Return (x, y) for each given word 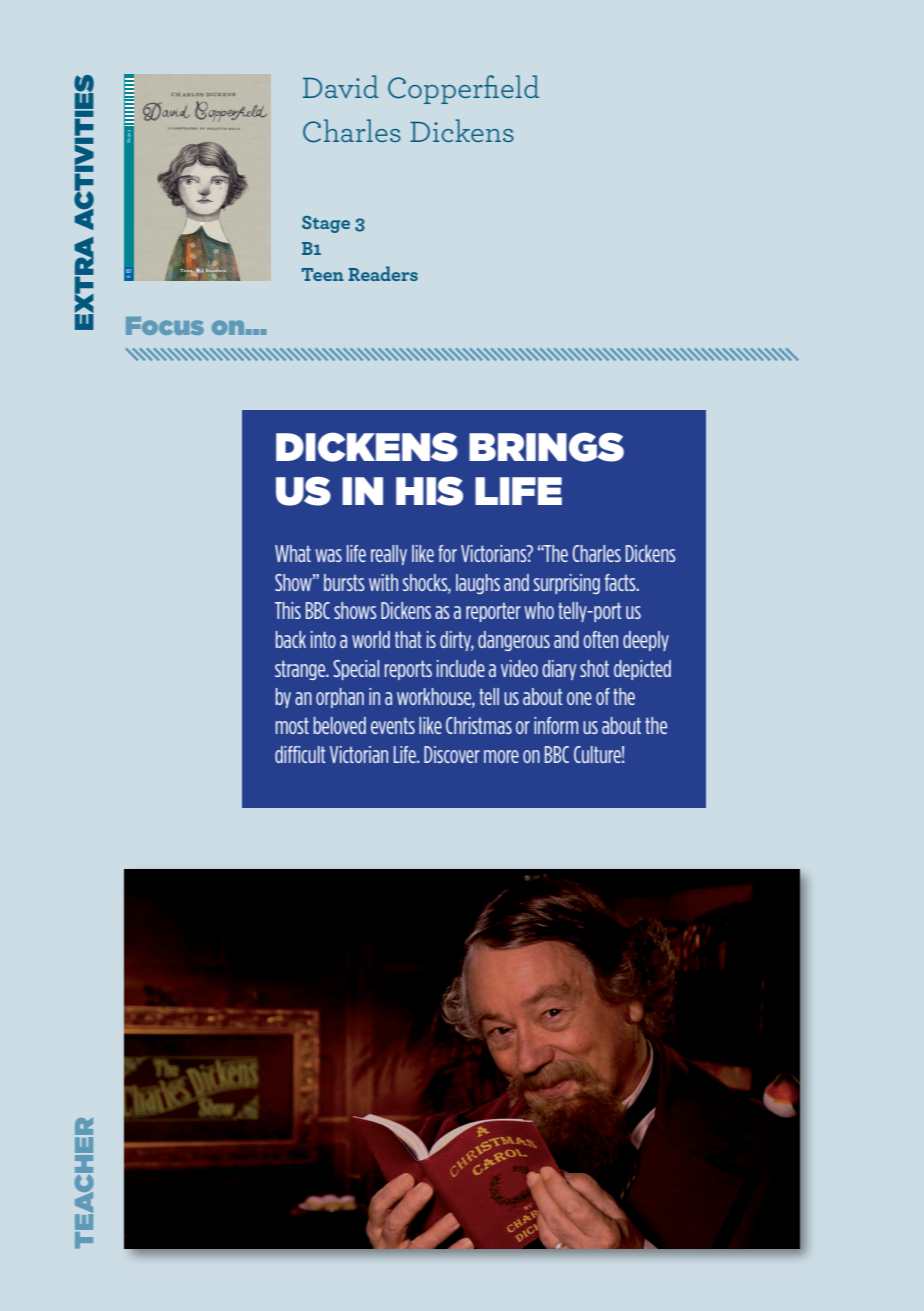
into (323, 639)
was (328, 555)
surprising (567, 584)
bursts (344, 582)
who (539, 610)
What (293, 553)
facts (621, 582)
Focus (165, 326)
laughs (478, 584)
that (408, 639)
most (292, 726)
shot (594, 668)
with (383, 582)
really (389, 555)
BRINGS (546, 447)
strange (301, 670)
